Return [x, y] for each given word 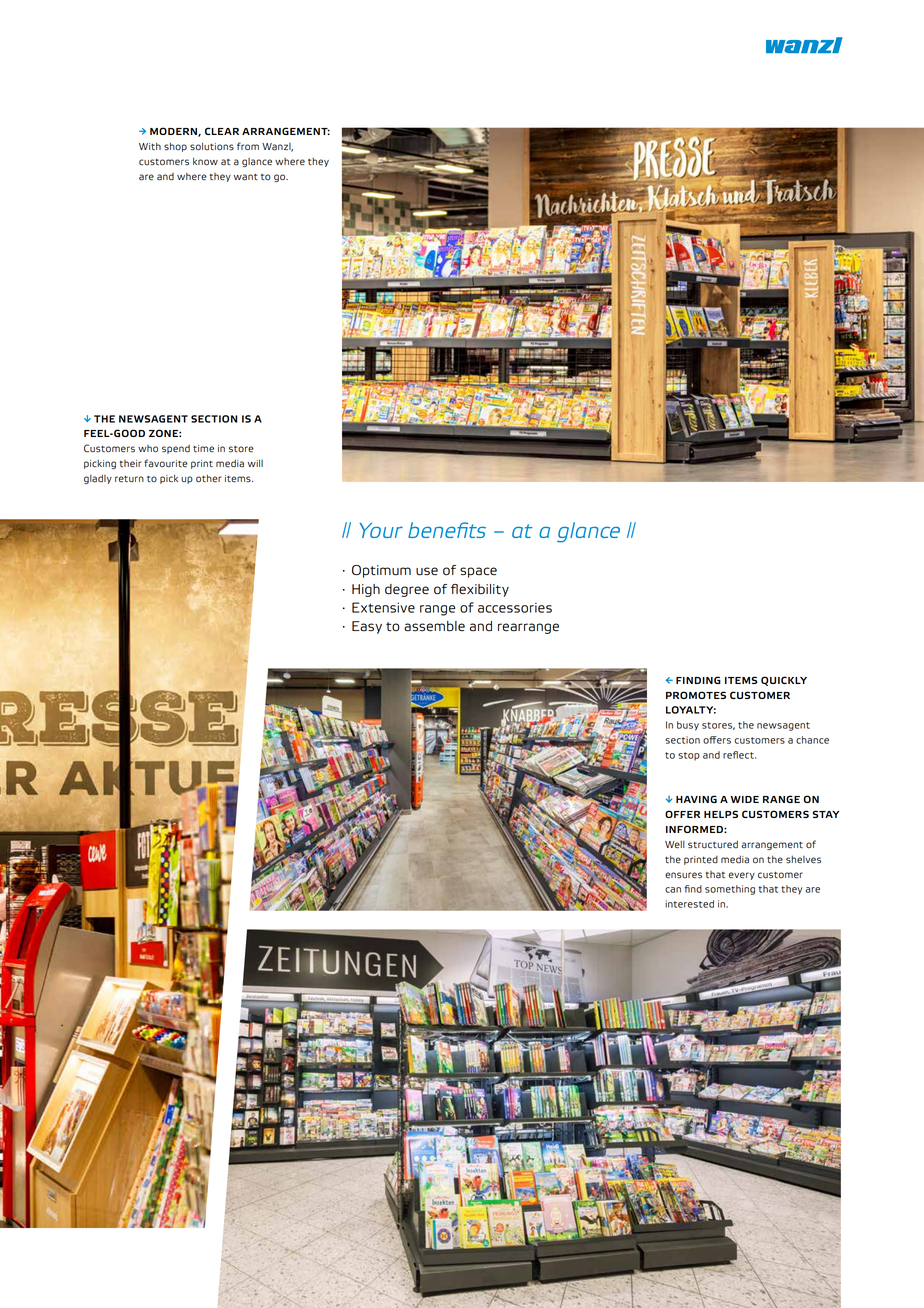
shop [175, 147]
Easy [367, 627]
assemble [434, 626]
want [246, 177]
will [255, 463]
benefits [447, 530]
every [742, 876]
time [203, 448]
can [673, 890]
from [248, 146]
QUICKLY [784, 681]
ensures [683, 875]
